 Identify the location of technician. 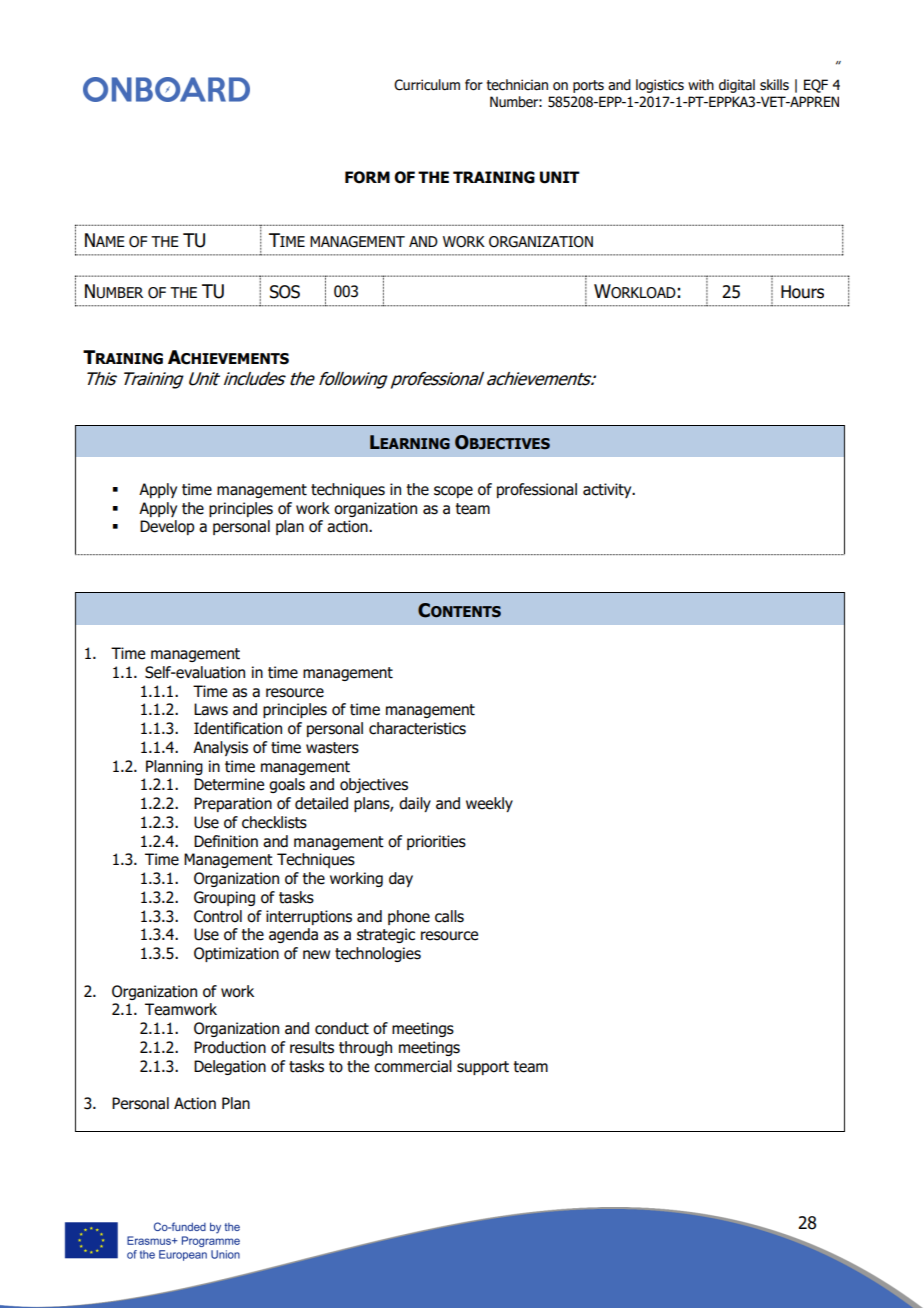
(517, 85).
